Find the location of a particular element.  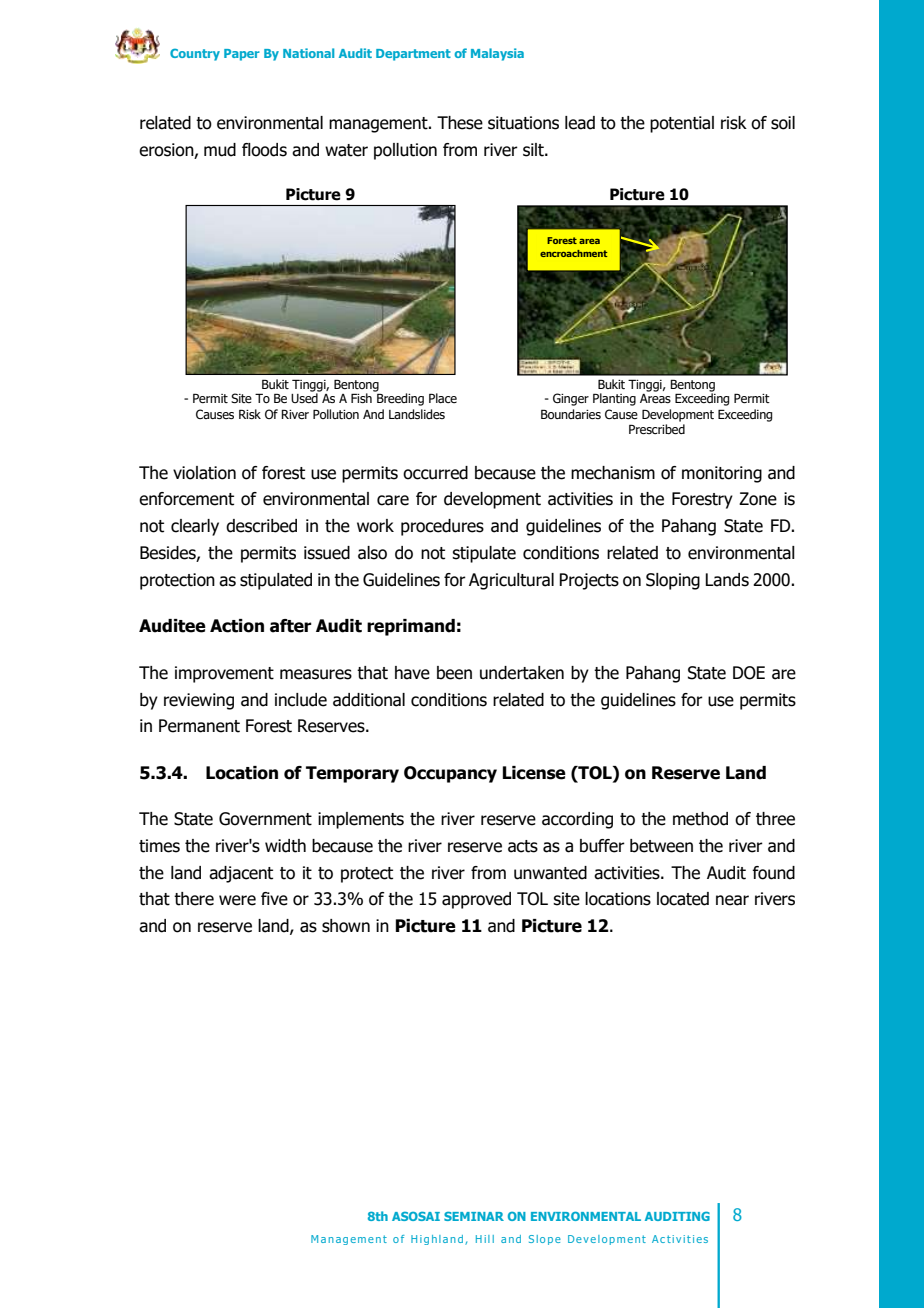

Paper is located at coordinates (242, 55).
